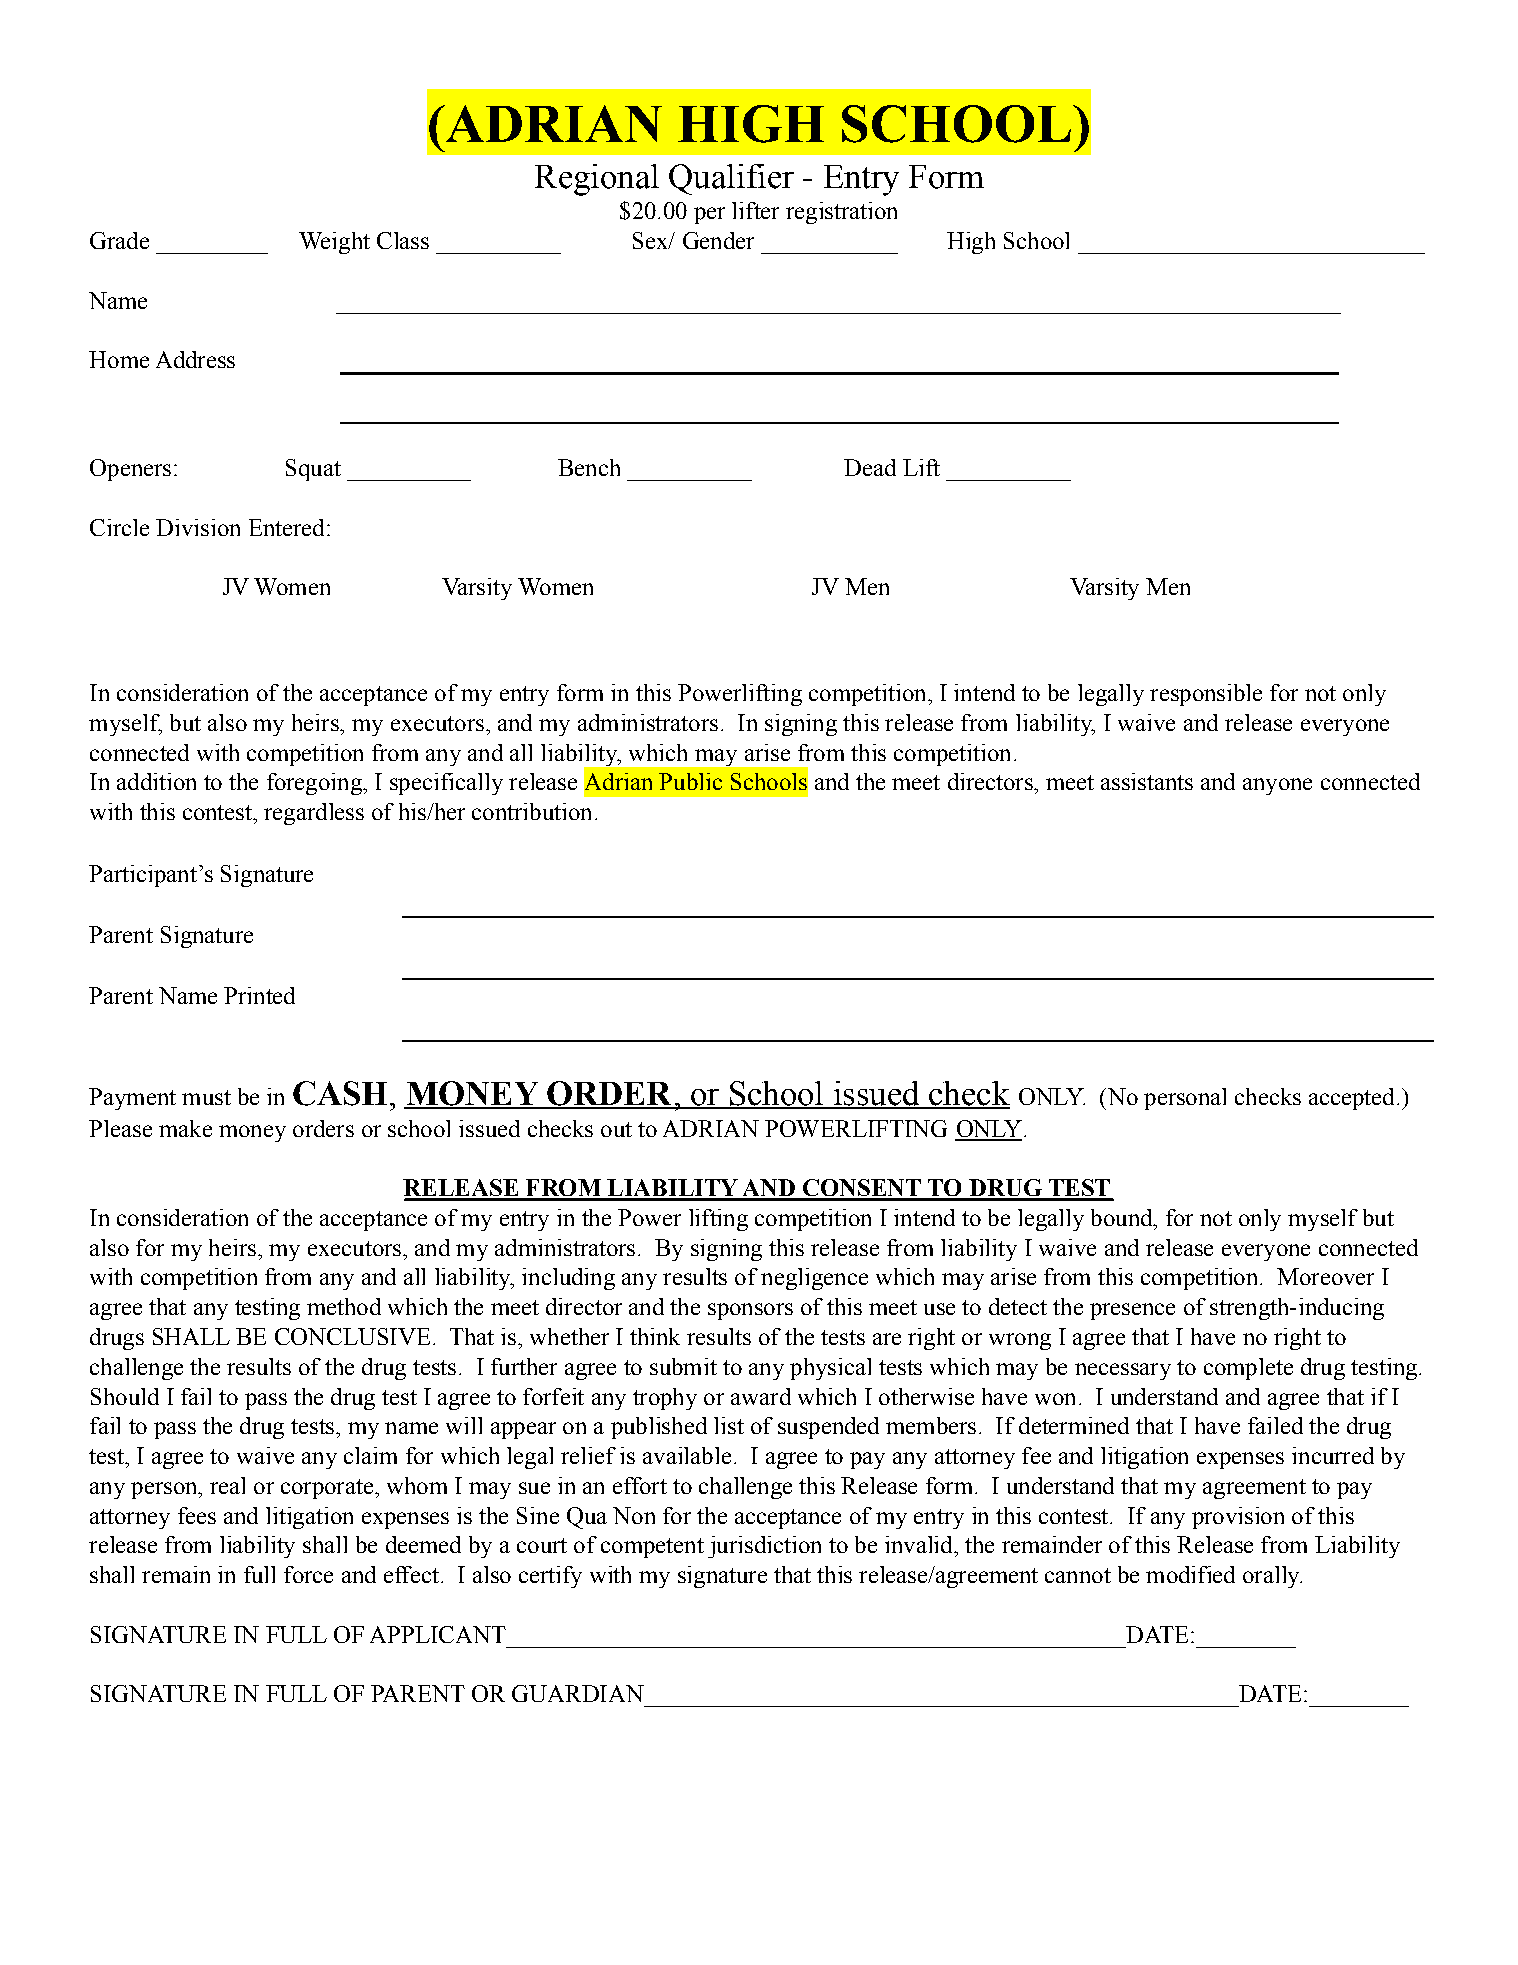 Image resolution: width=1518 pixels, height=1965 pixels. I want to click on out, so click(616, 1129).
